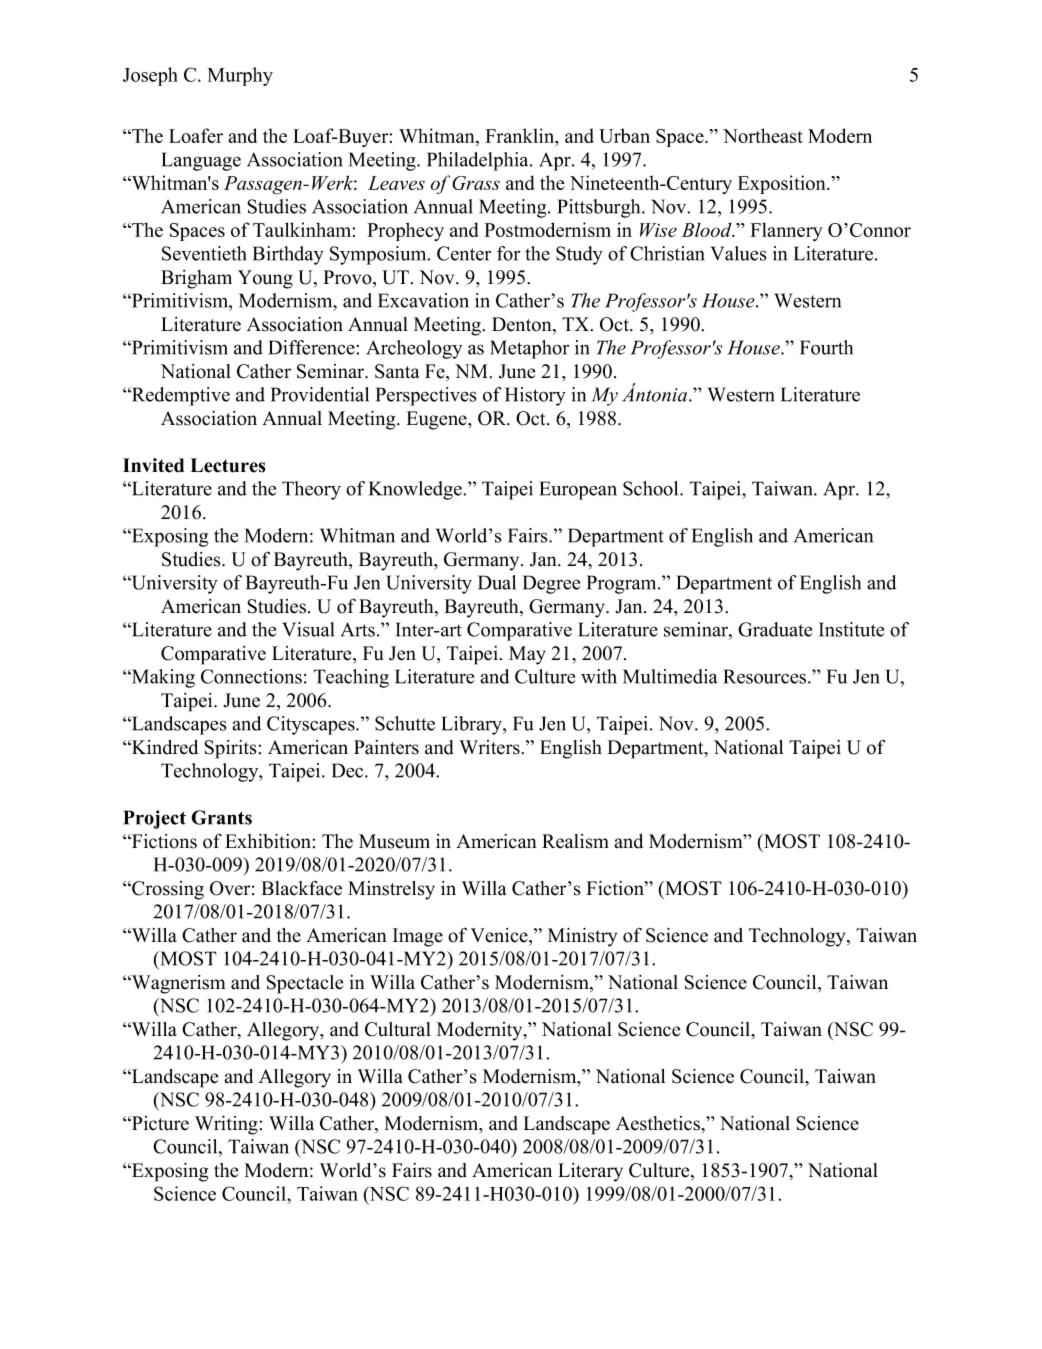 This image has width=1042, height=1349. What do you see at coordinates (251, 676) in the image?
I see `Connections` at bounding box center [251, 676].
